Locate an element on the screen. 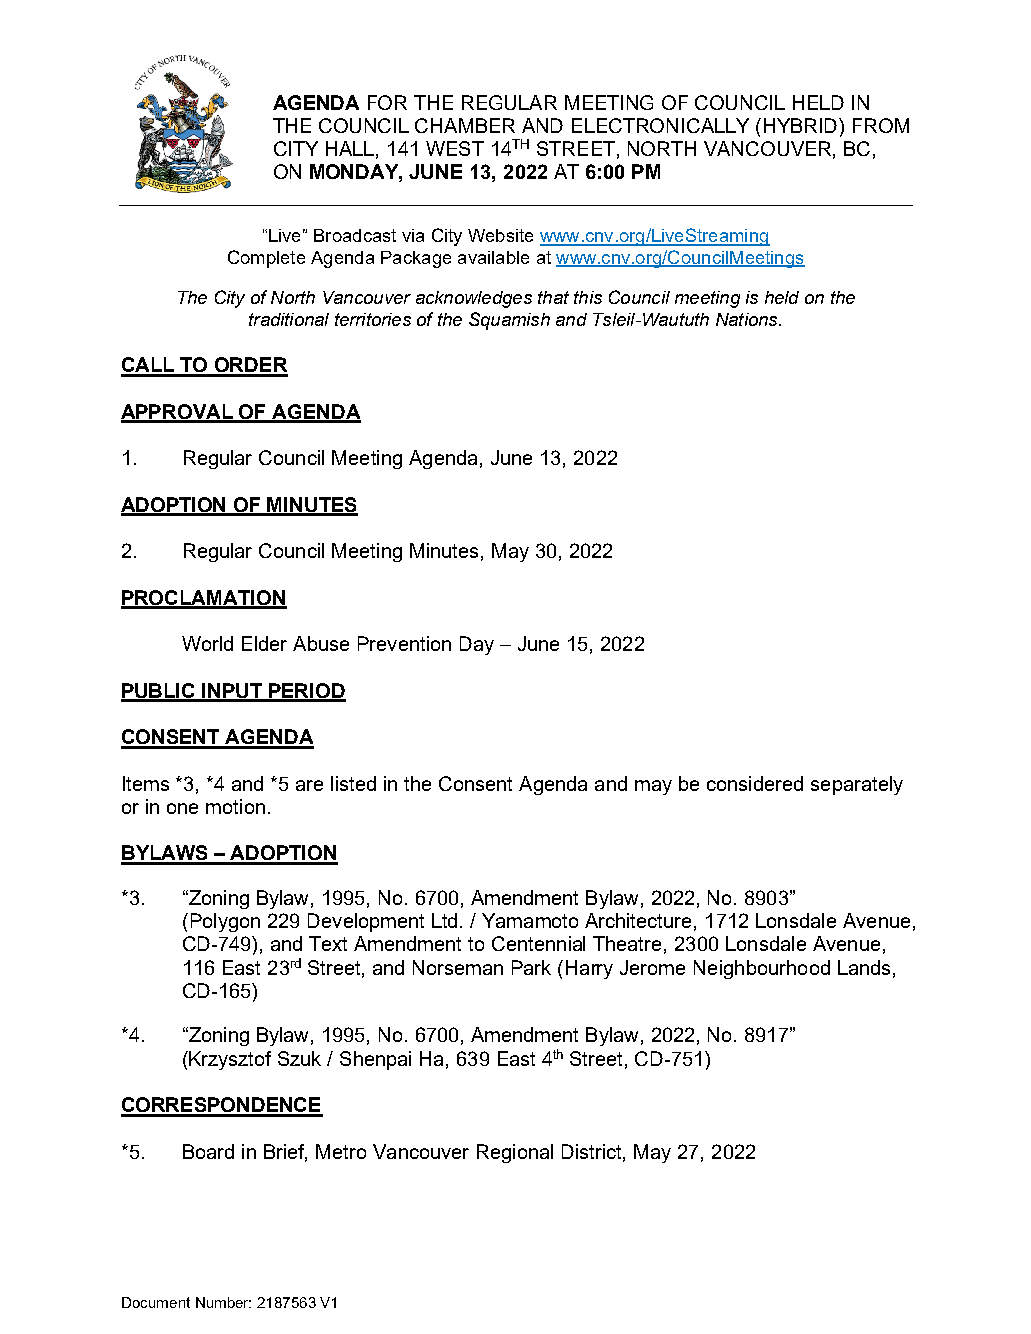 The height and width of the screenshot is (1334, 1031). Document is located at coordinates (156, 1302).
